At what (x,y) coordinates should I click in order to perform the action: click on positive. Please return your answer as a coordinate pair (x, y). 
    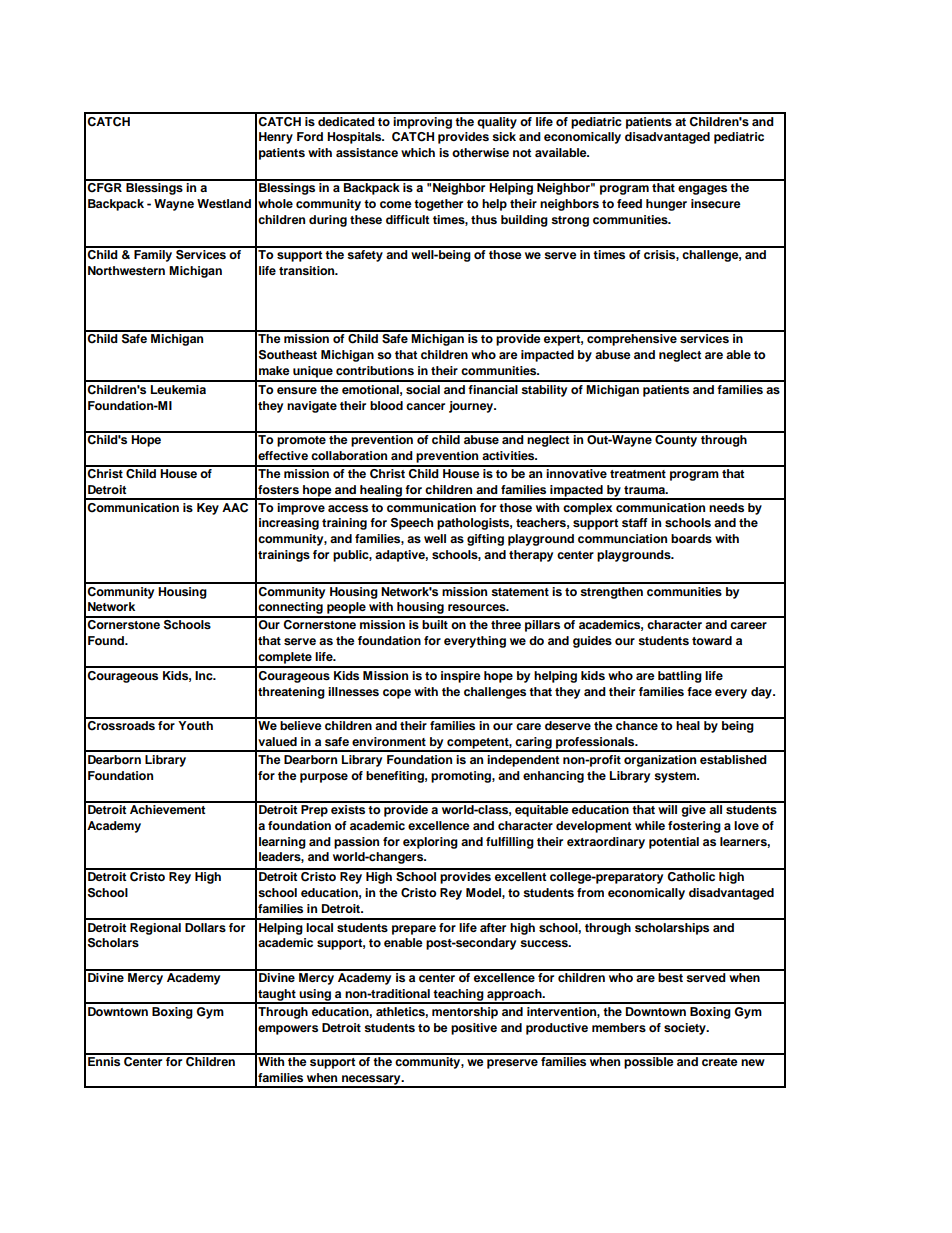
    Looking at the image, I should click on (474, 1029).
